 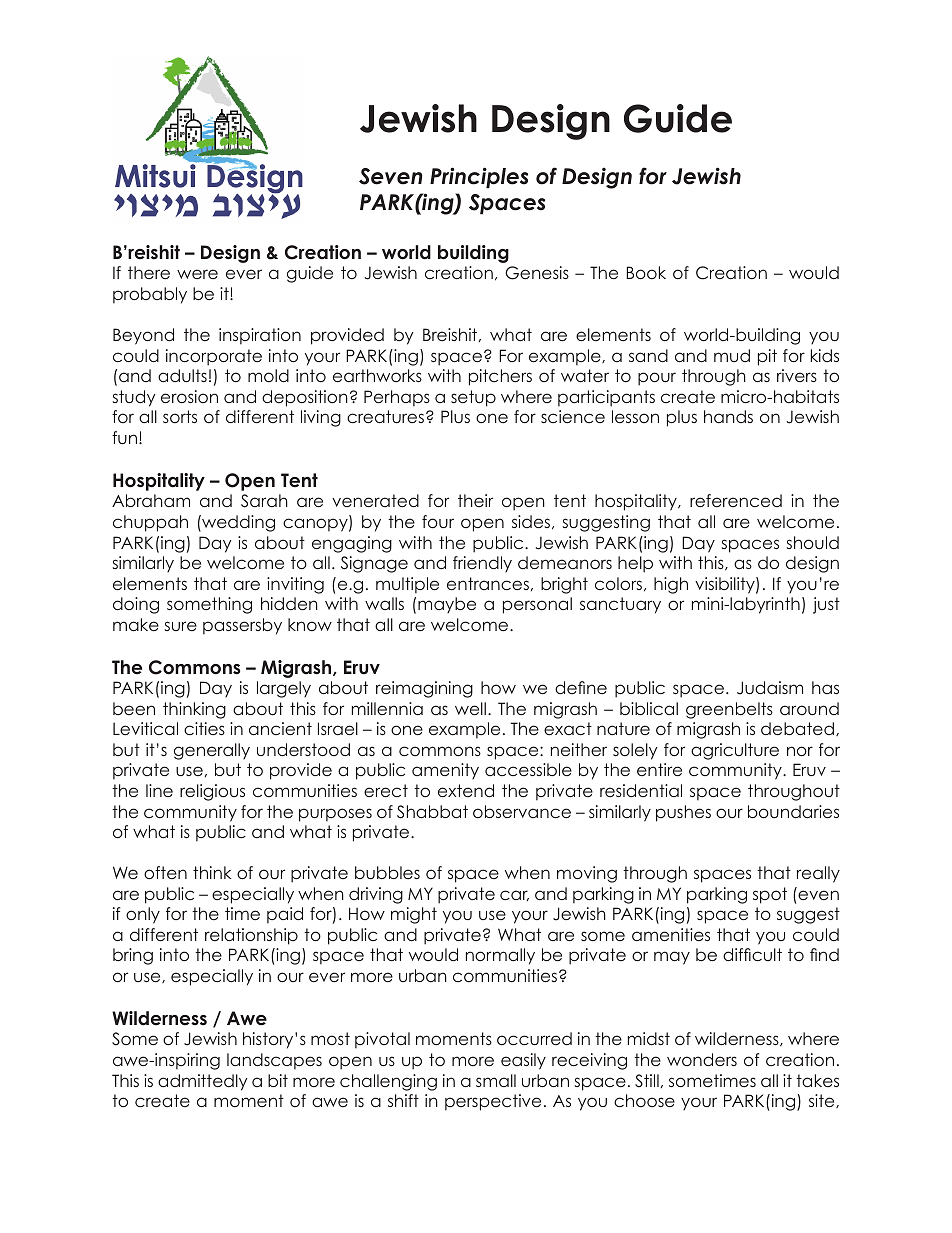 What do you see at coordinates (770, 688) in the screenshot?
I see `Judaism` at bounding box center [770, 688].
